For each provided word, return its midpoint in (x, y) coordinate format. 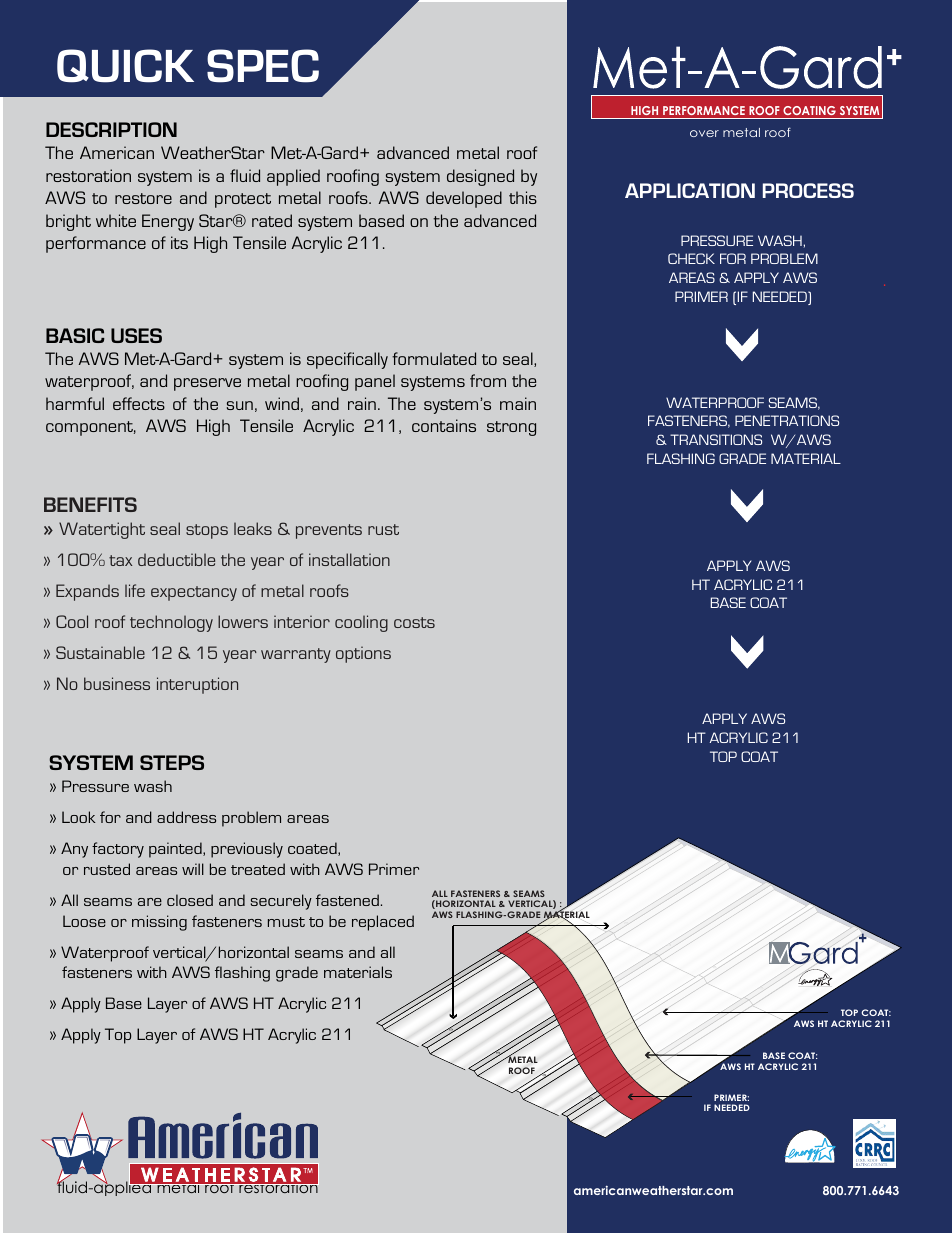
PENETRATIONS (787, 420)
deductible (176, 559)
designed (480, 177)
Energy (168, 222)
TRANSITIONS (716, 439)
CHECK (691, 258)
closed (190, 900)
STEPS (172, 762)
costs (414, 622)
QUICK (125, 66)
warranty (296, 655)
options (363, 654)
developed (464, 199)
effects (139, 403)
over (704, 133)
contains (444, 425)
